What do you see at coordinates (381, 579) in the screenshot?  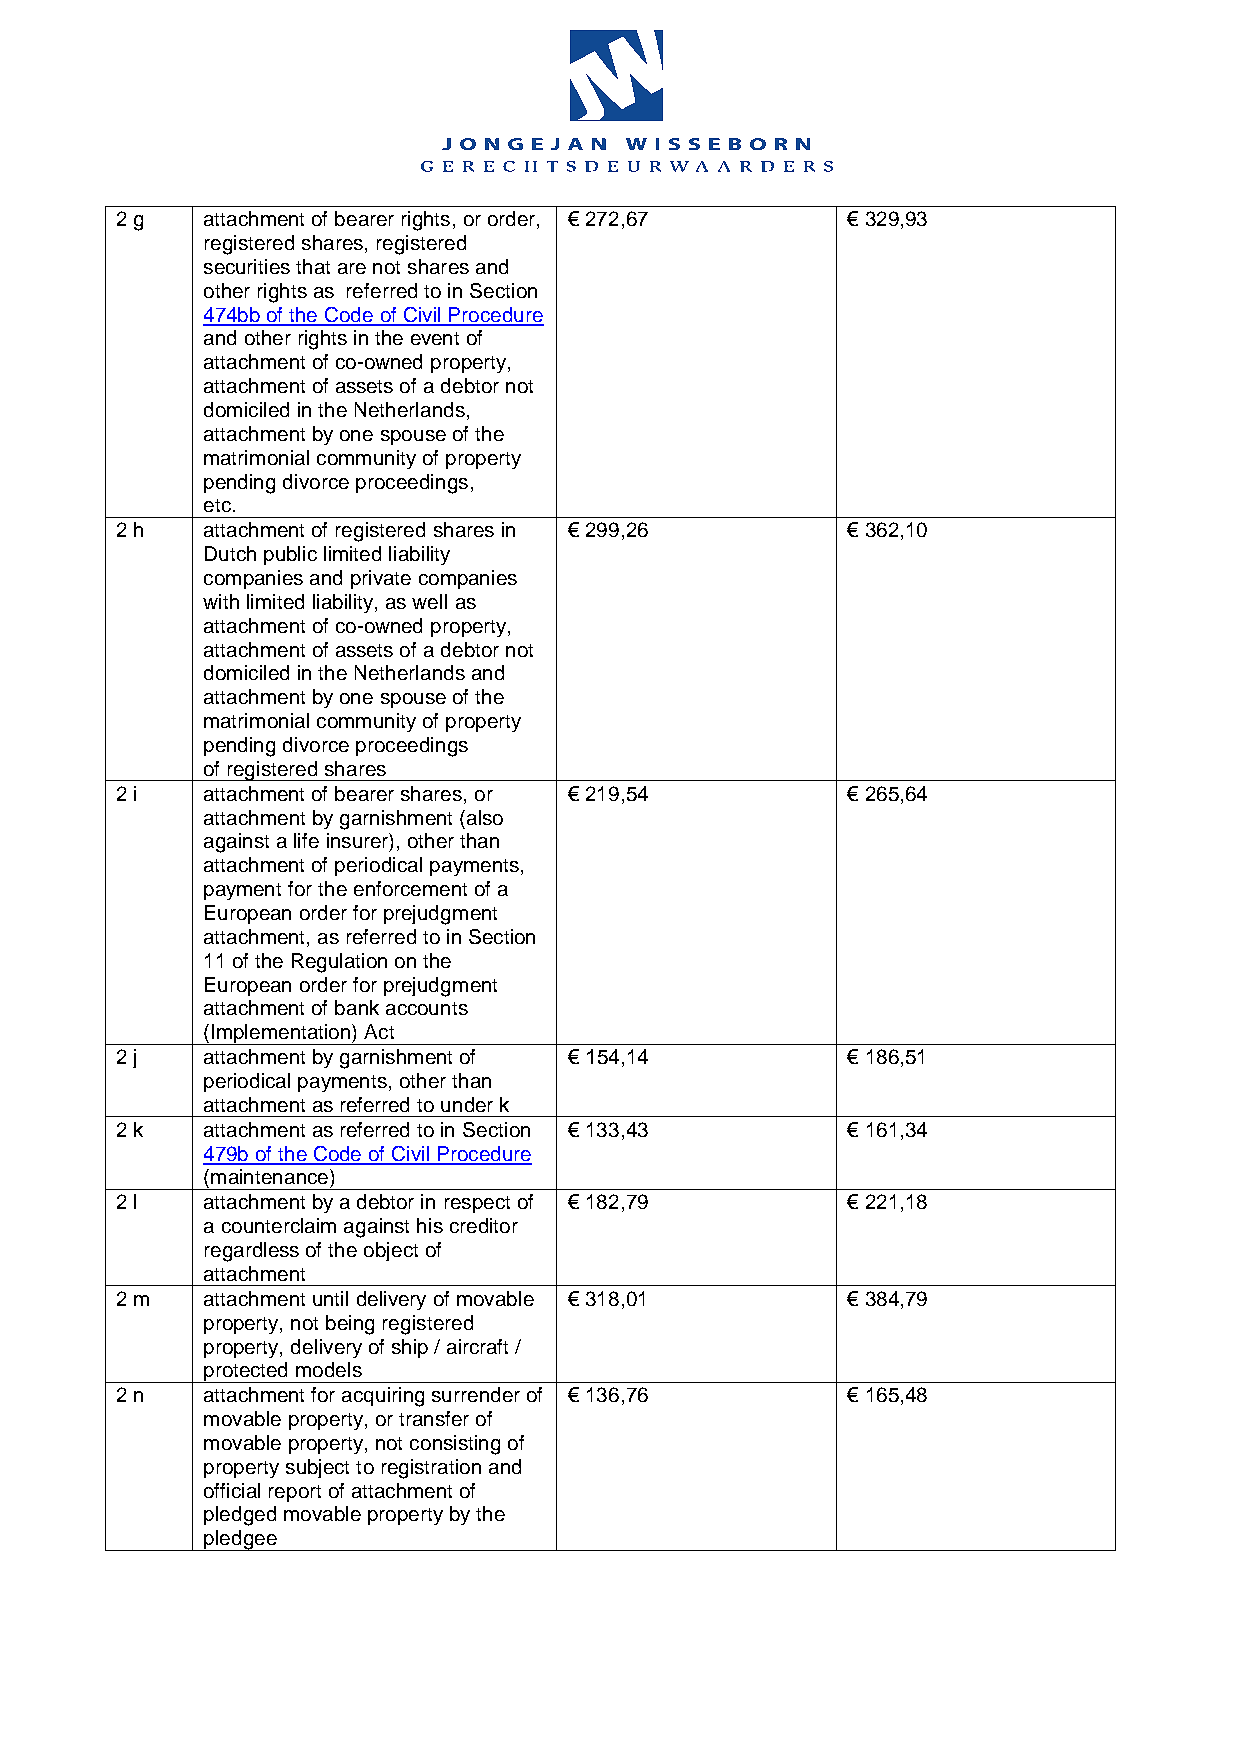 I see `private` at bounding box center [381, 579].
